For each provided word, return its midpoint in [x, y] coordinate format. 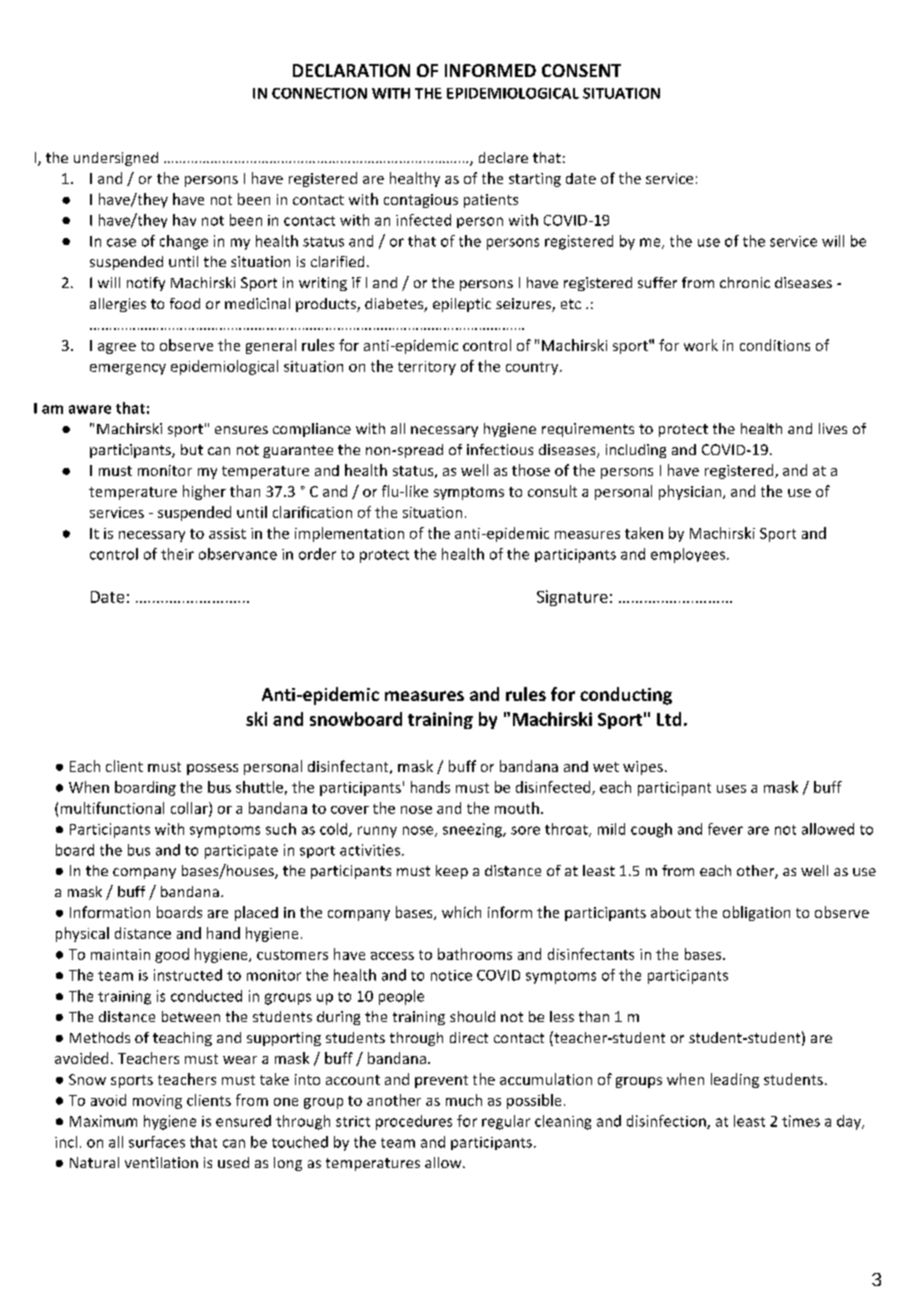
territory [427, 368]
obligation [756, 913]
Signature [572, 598]
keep [452, 872]
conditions [775, 345]
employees [688, 555]
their [177, 554]
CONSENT [581, 70]
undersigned [116, 159]
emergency [128, 369]
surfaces [157, 1142]
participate [241, 852]
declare [503, 157]
